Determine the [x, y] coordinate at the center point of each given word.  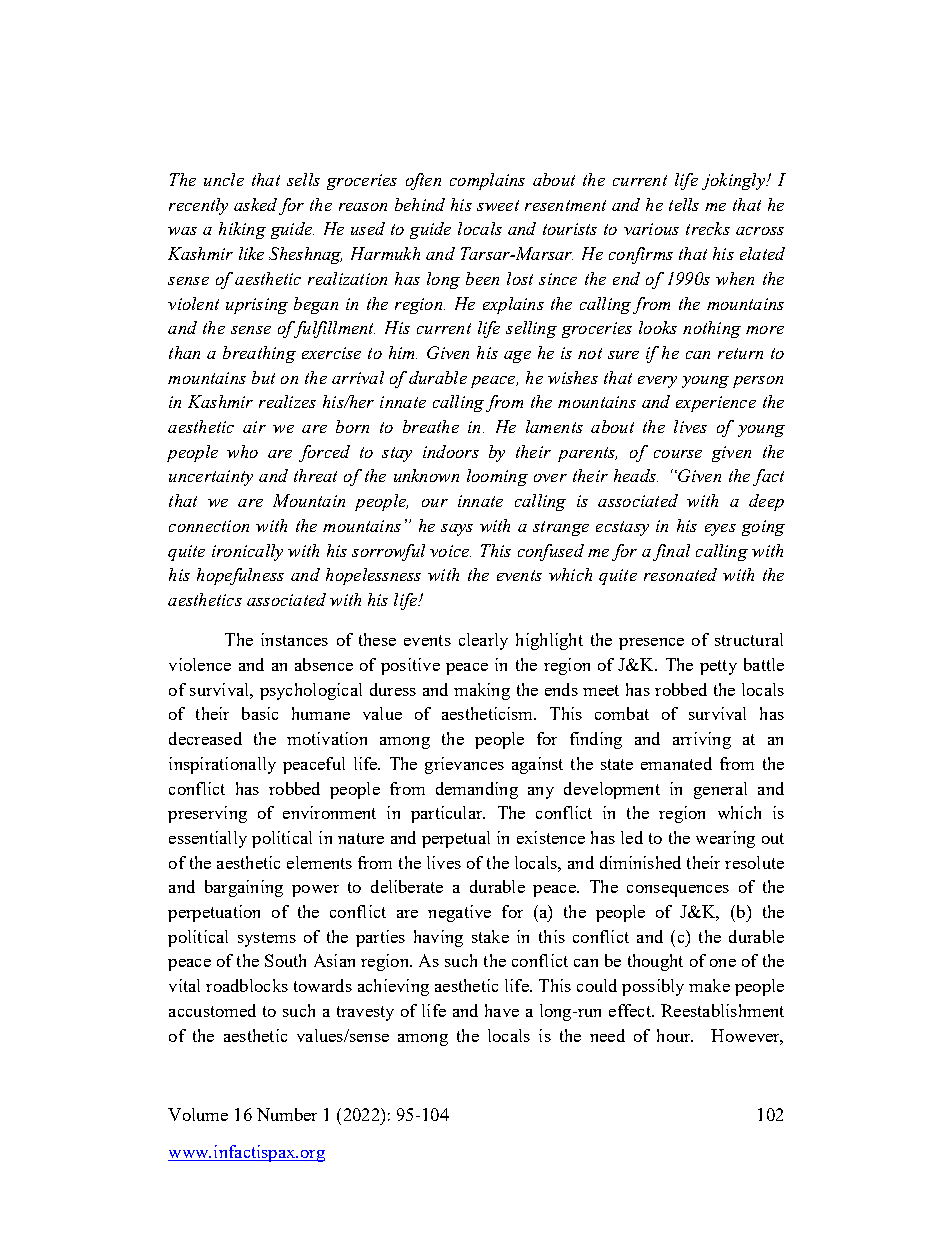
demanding [477, 790]
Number [287, 1114]
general [720, 790]
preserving [207, 814]
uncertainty [211, 478]
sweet [498, 205]
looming [497, 477]
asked [255, 204]
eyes [720, 530]
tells [684, 204]
